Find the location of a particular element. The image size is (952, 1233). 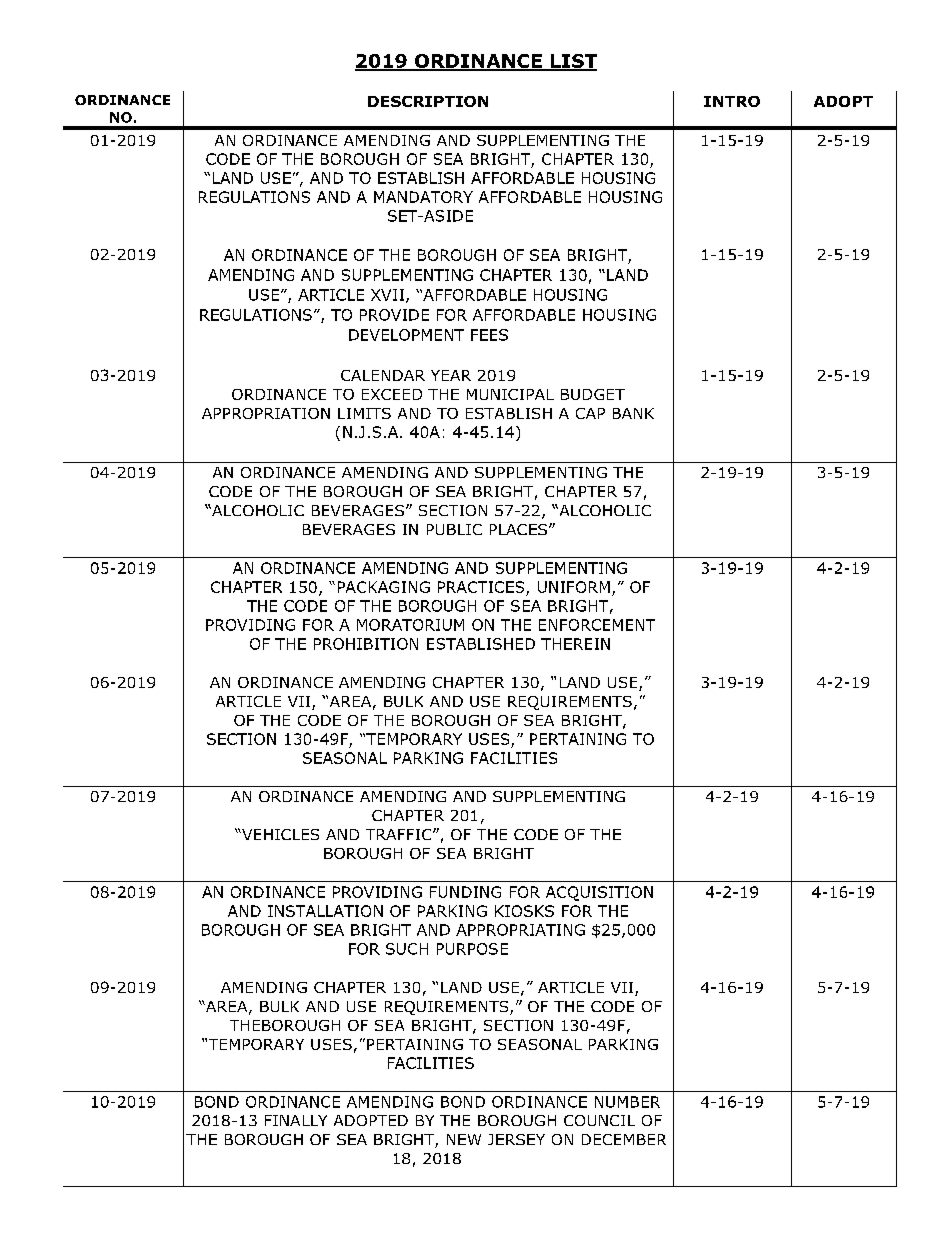

ACQUISITION is located at coordinates (599, 893).
